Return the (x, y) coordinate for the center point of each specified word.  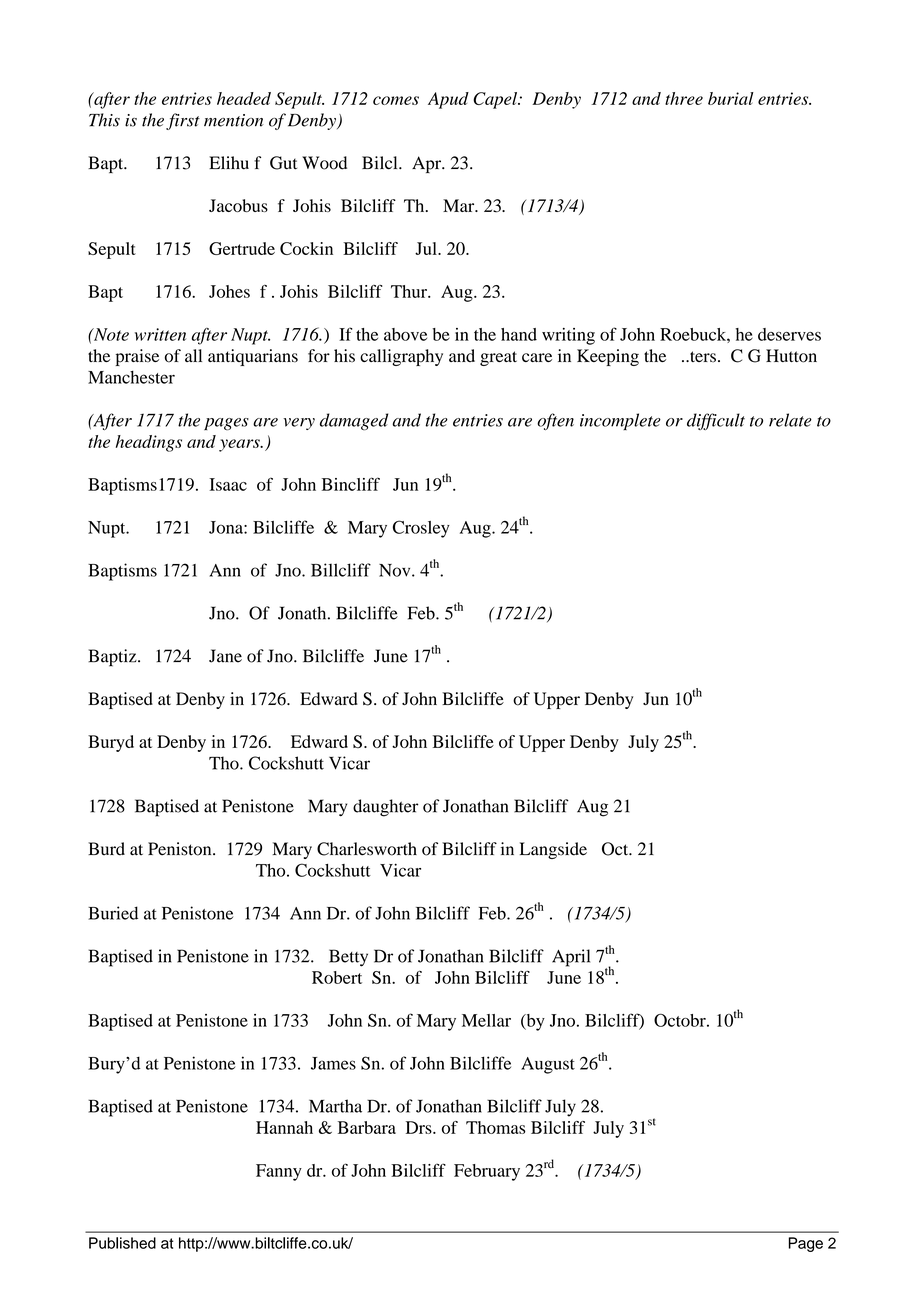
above (405, 334)
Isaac (228, 484)
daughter (386, 808)
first (183, 121)
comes (396, 100)
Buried (113, 913)
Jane (225, 656)
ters (702, 357)
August (548, 1065)
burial (731, 98)
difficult (716, 421)
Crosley (421, 529)
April (571, 958)
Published (122, 1243)
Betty (348, 958)
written (160, 334)
